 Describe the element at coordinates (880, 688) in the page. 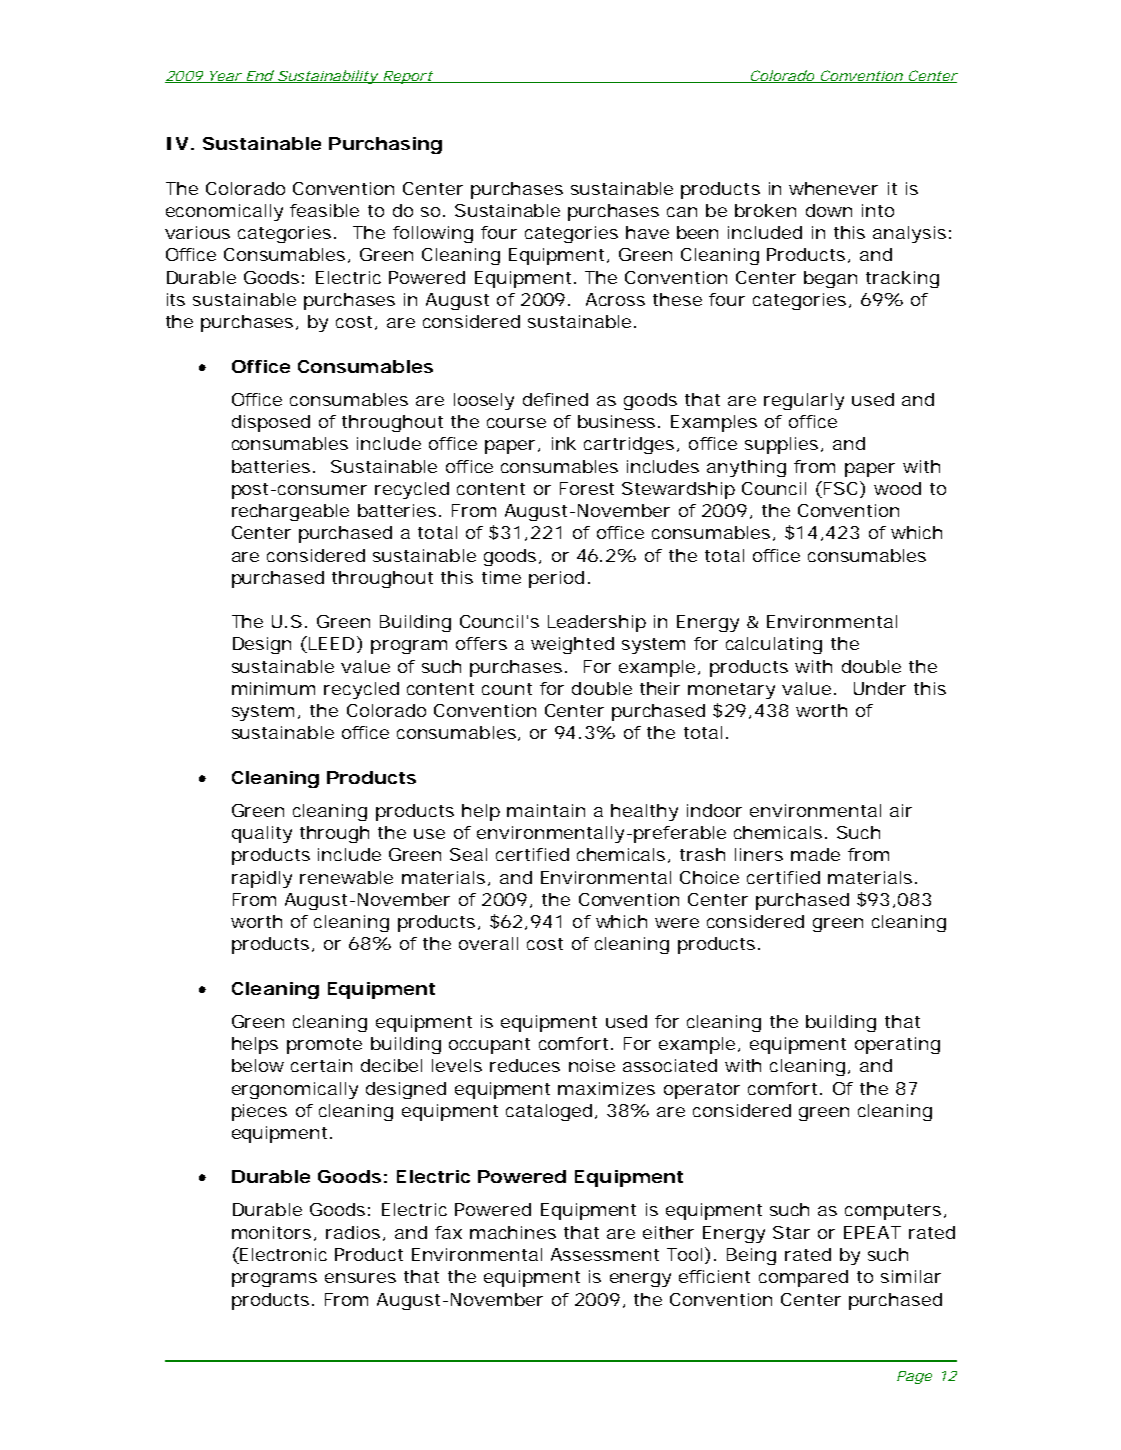

I see `Under` at that location.
